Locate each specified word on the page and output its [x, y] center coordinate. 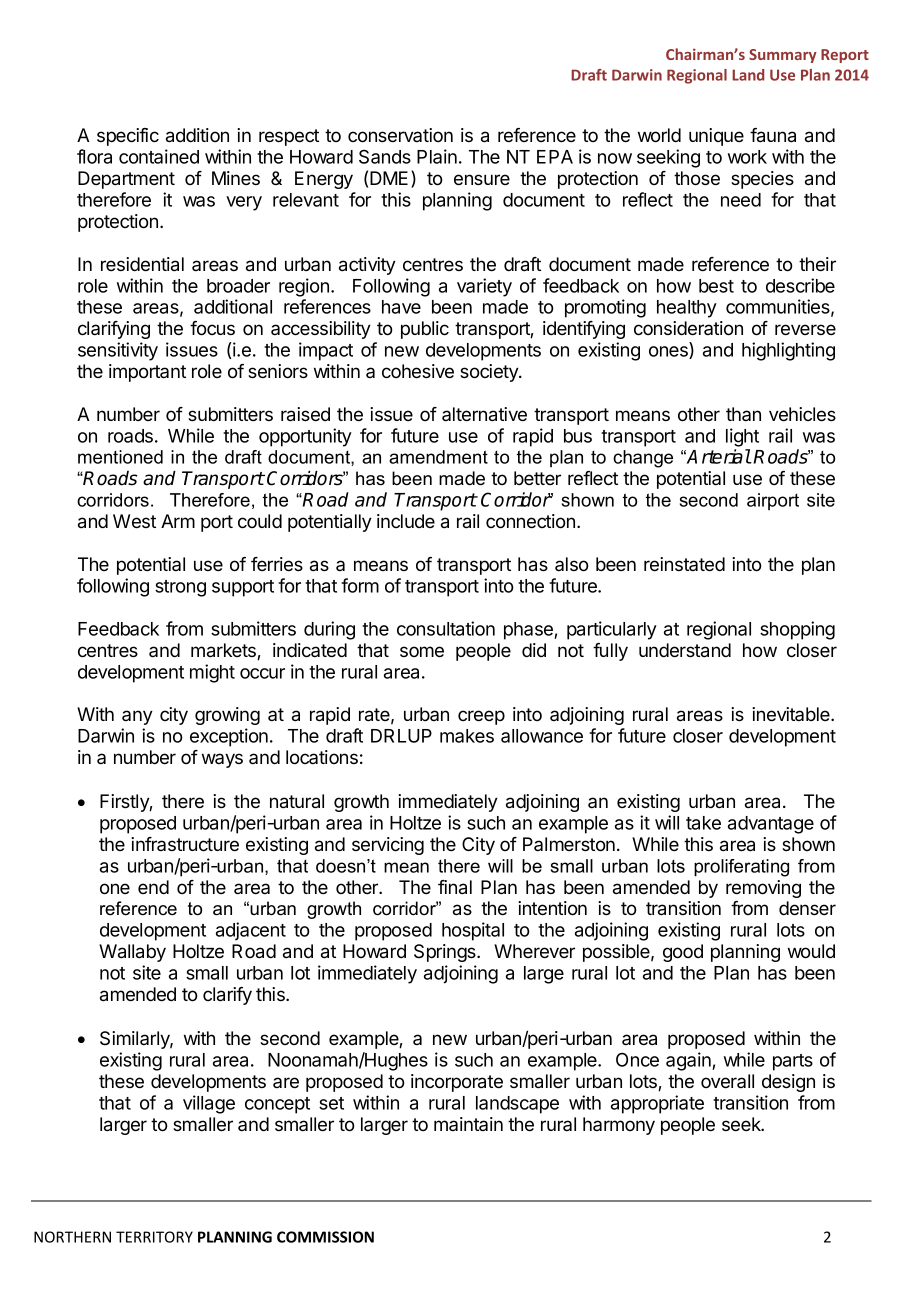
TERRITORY [154, 1237]
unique [716, 137]
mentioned [120, 457]
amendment [438, 457]
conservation [400, 135]
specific [128, 137]
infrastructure [185, 844]
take [703, 823]
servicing [388, 846]
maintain [468, 1124]
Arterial [719, 456]
